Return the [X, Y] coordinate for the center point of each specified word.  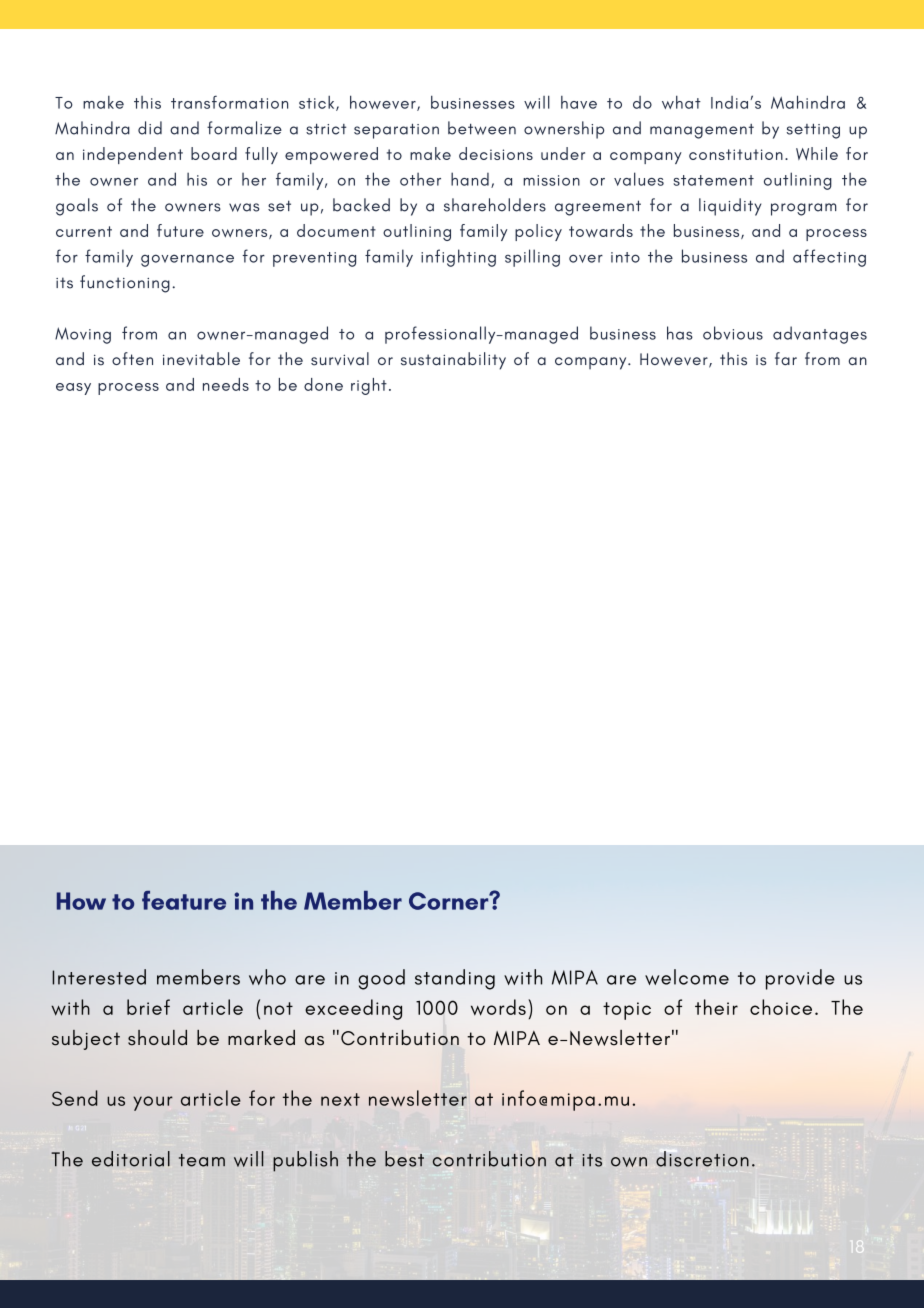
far [786, 358]
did [150, 128]
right [369, 386]
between [482, 128]
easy [73, 389]
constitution [736, 154]
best [404, 1159]
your [153, 1103]
